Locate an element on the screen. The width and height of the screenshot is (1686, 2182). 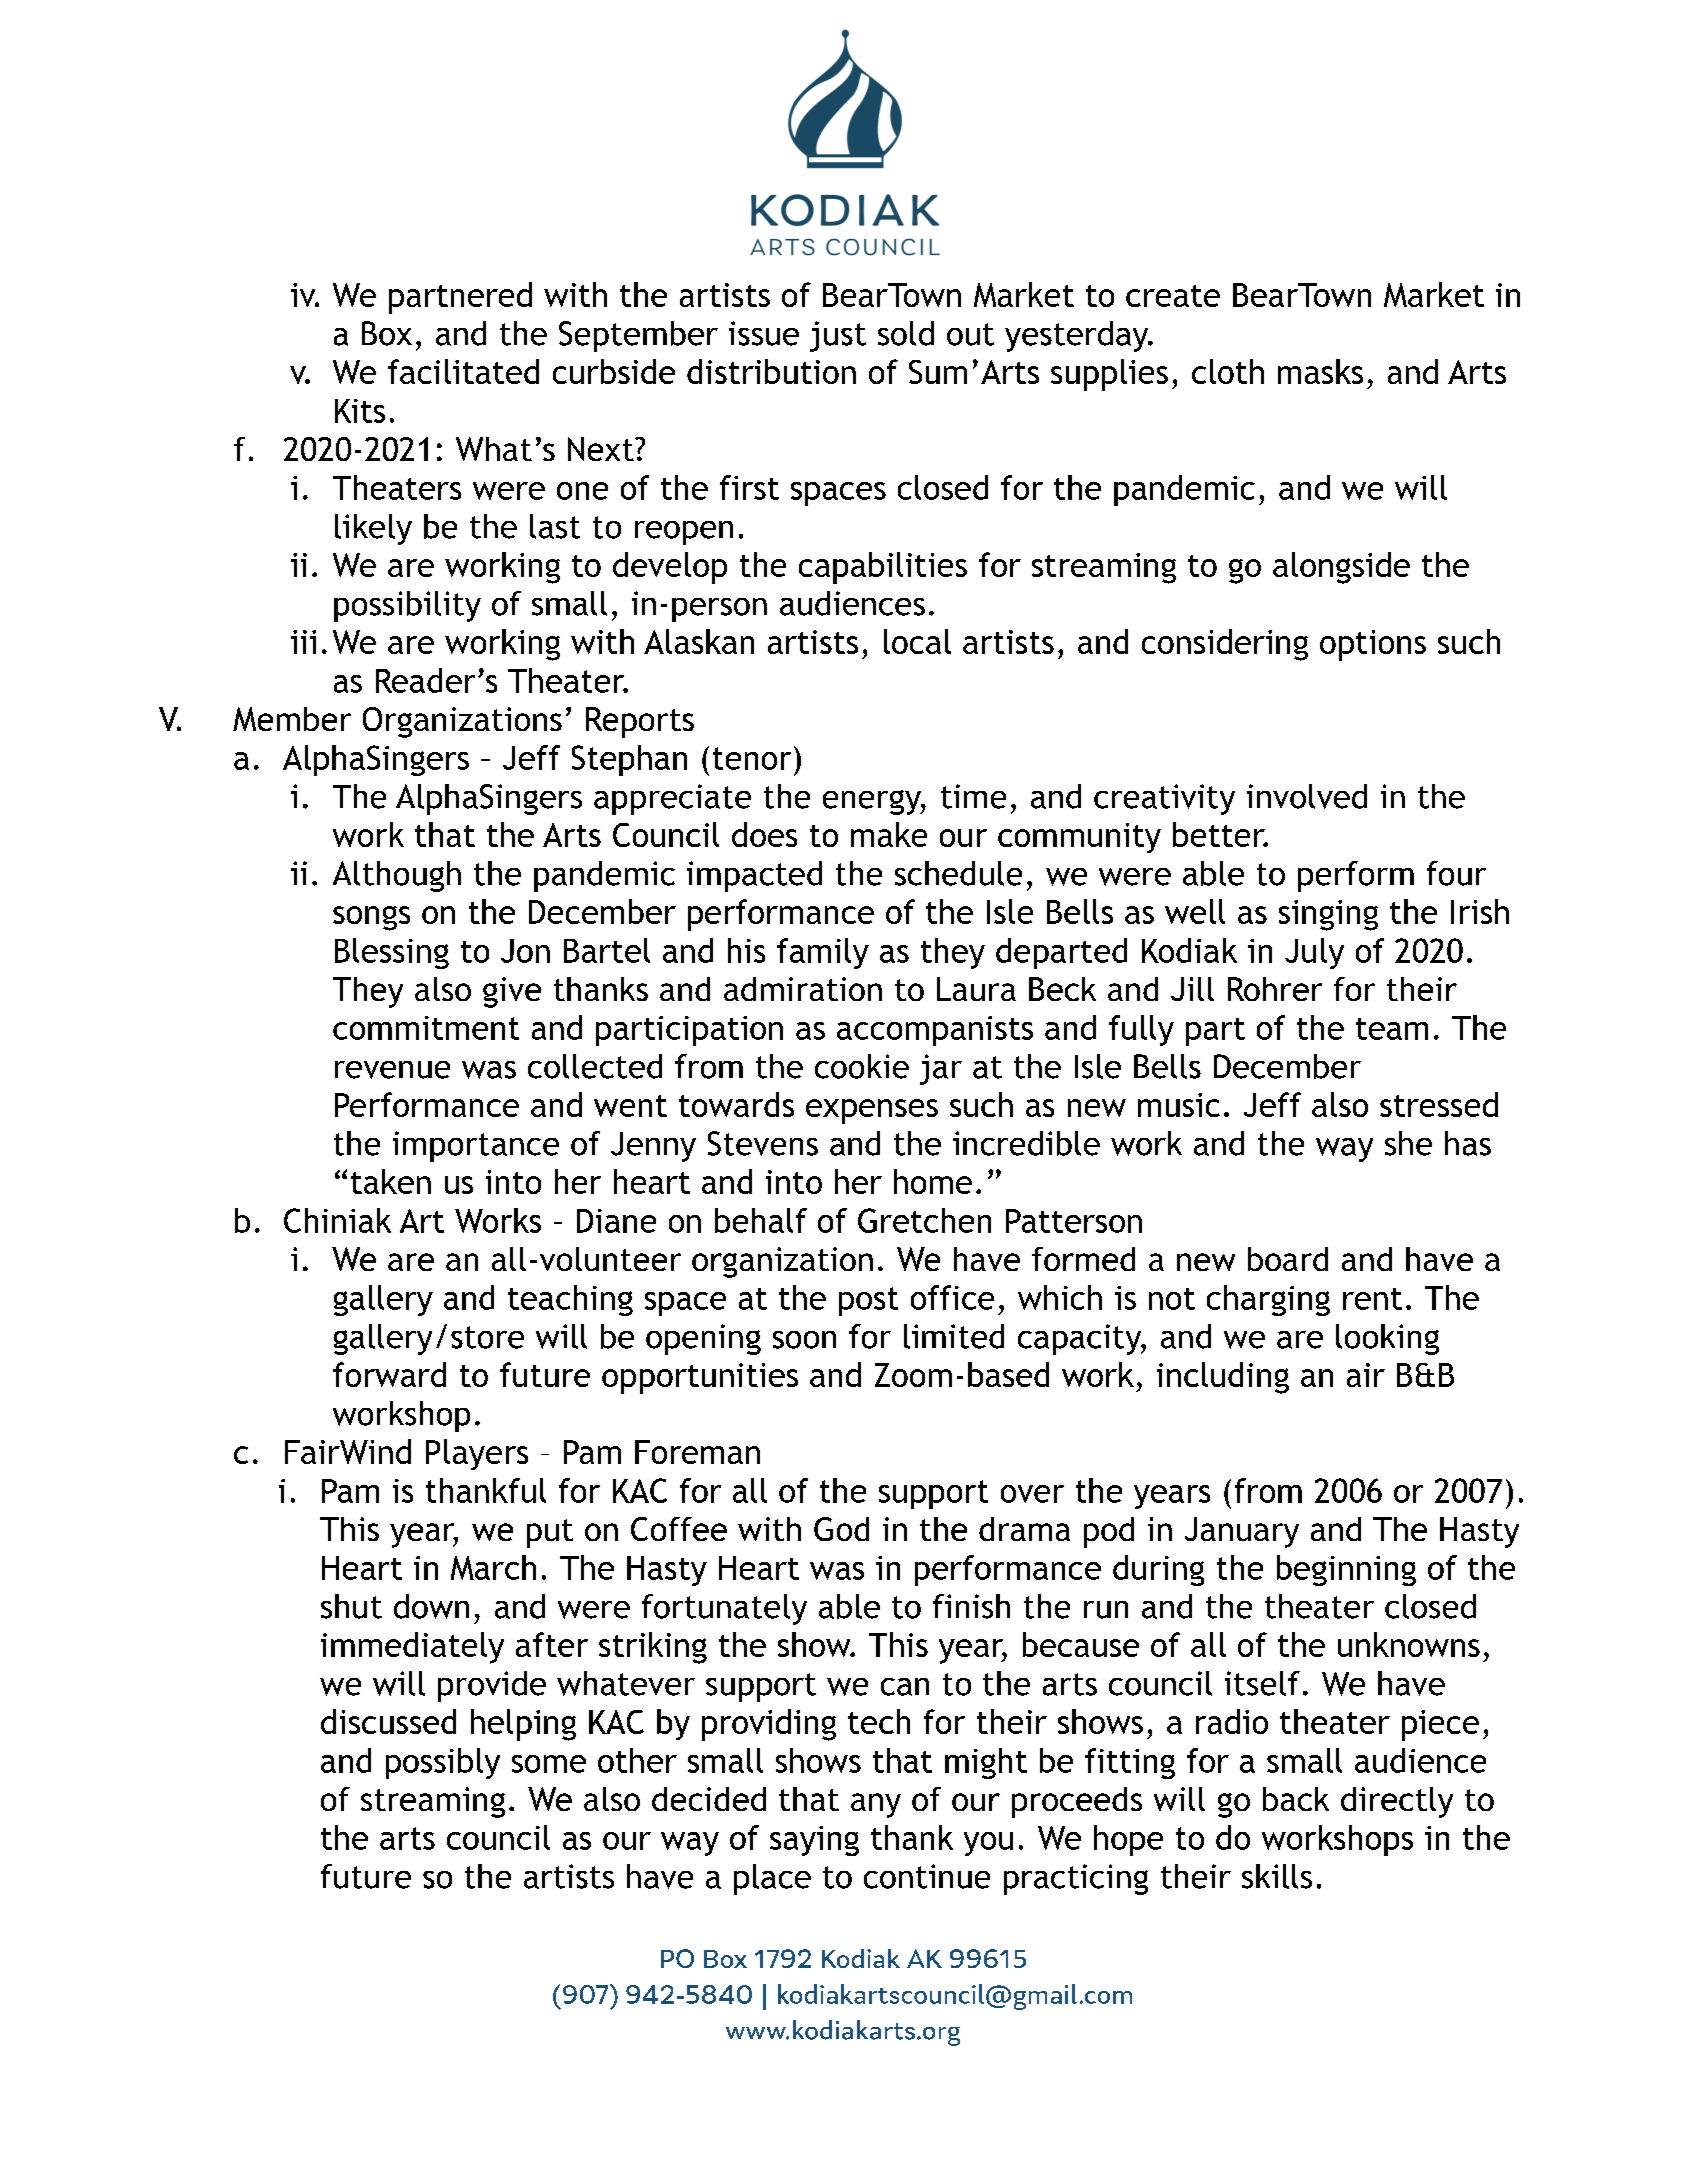
team is located at coordinates (1392, 1029).
